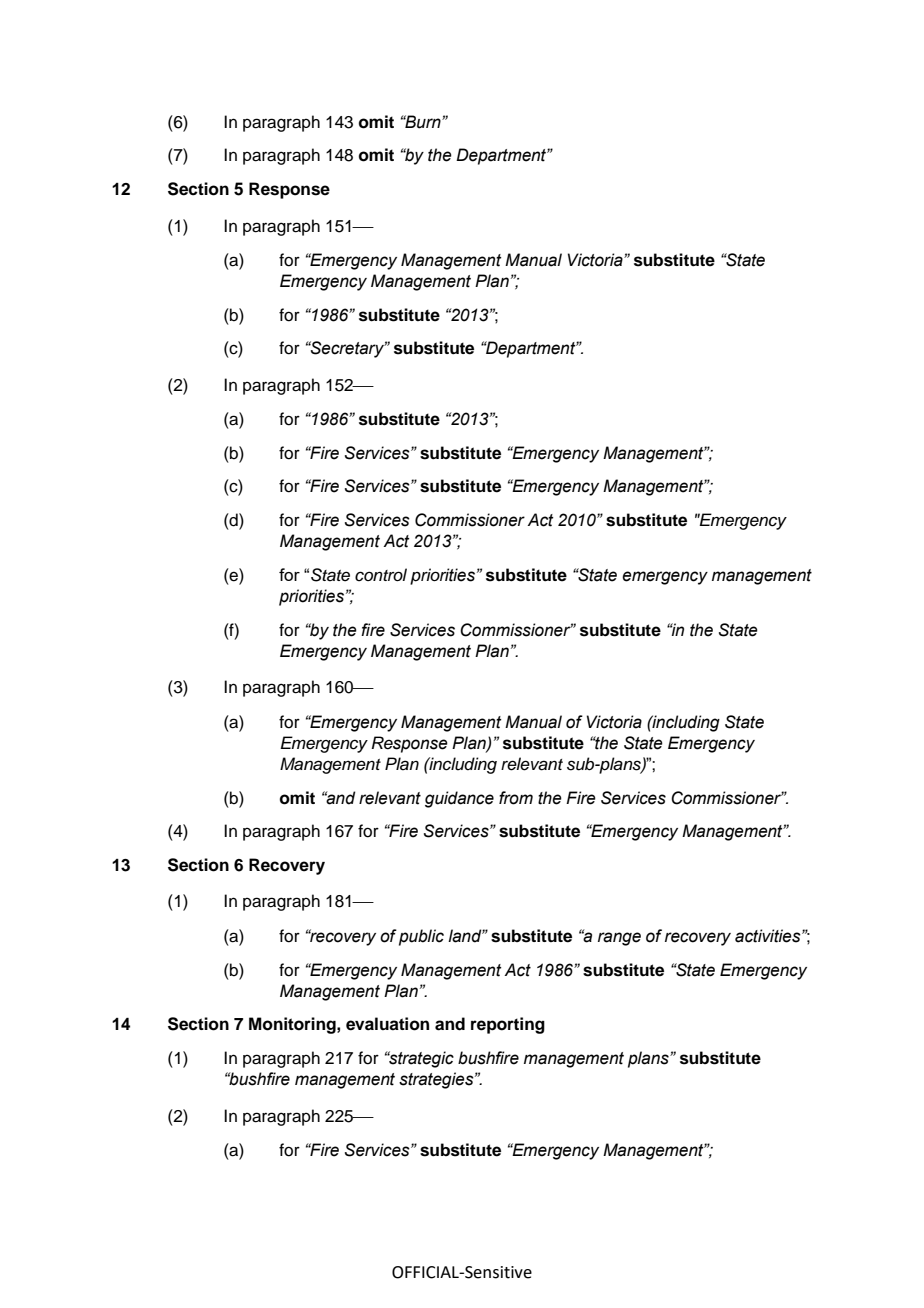 This page has width=924, height=1308. I want to click on range, so click(619, 939).
